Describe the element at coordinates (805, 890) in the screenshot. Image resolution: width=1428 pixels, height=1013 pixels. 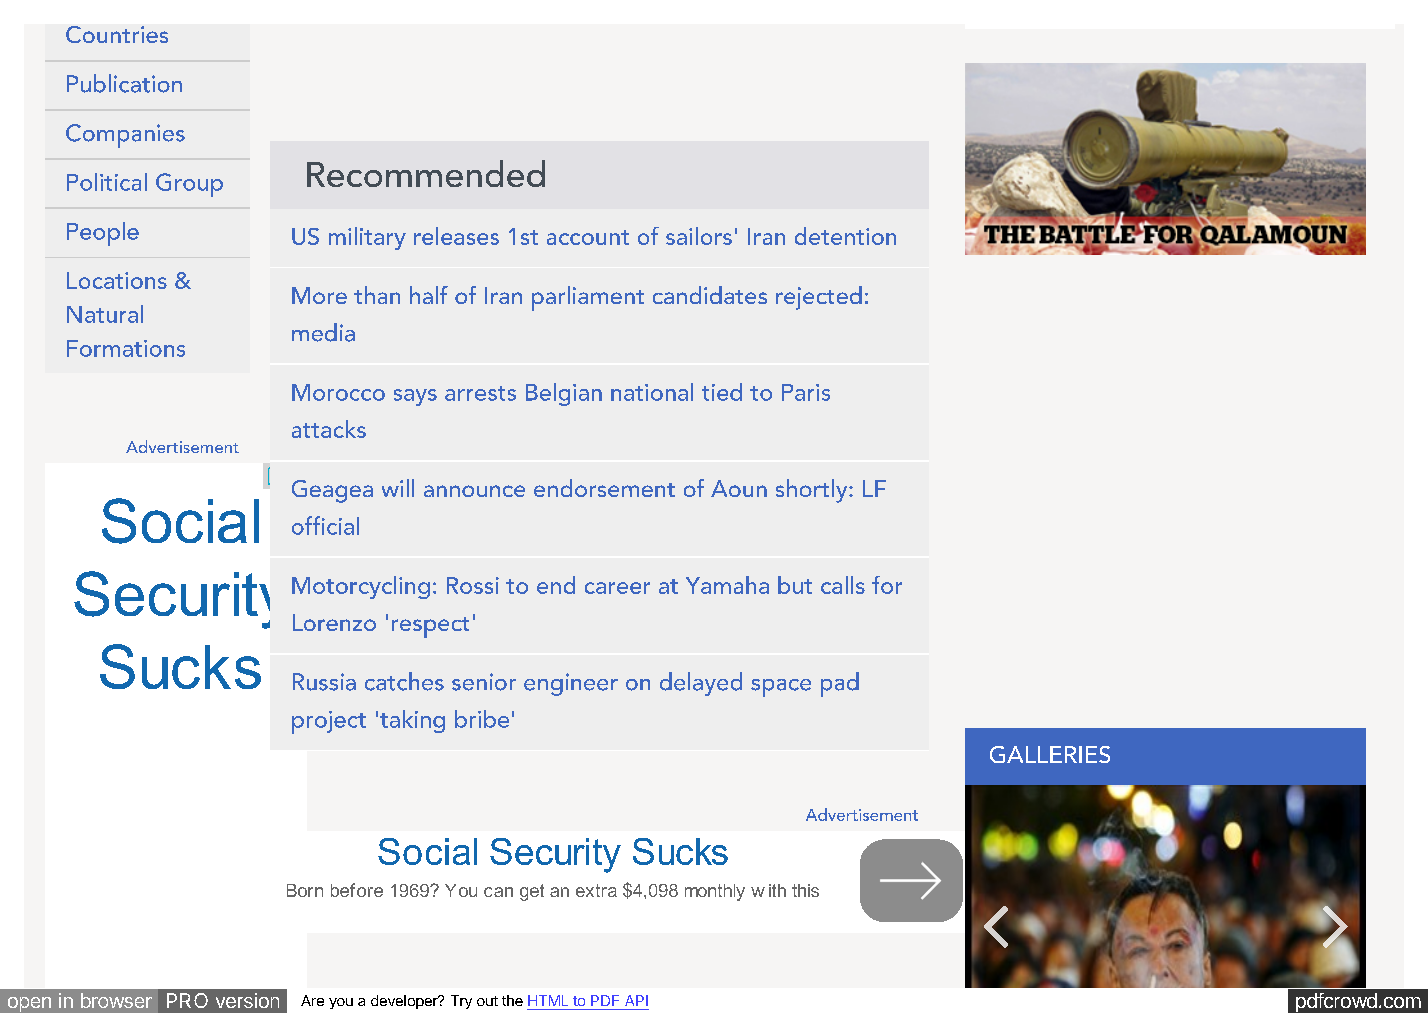
I see `this` at that location.
